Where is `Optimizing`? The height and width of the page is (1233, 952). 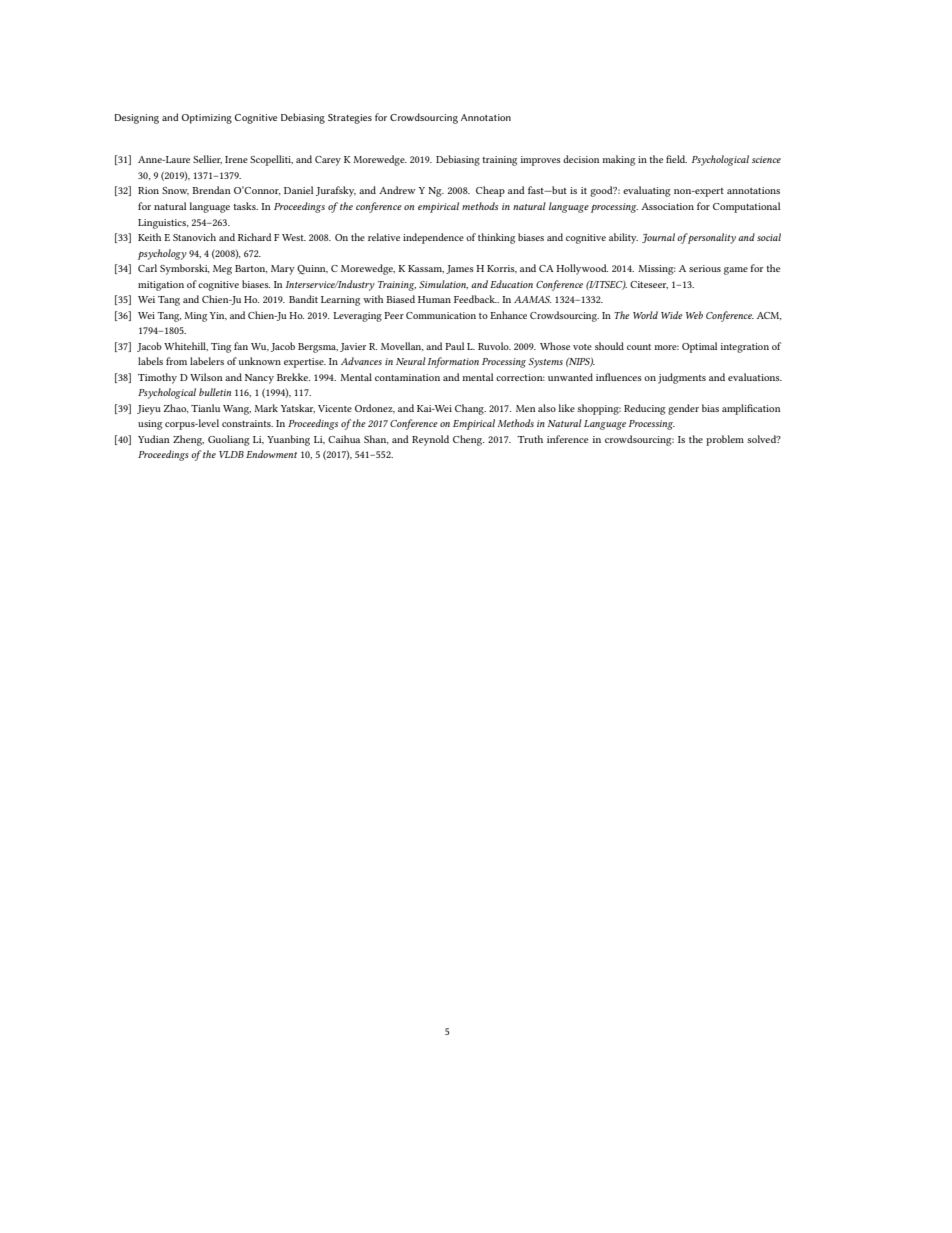 Optimizing is located at coordinates (206, 119).
